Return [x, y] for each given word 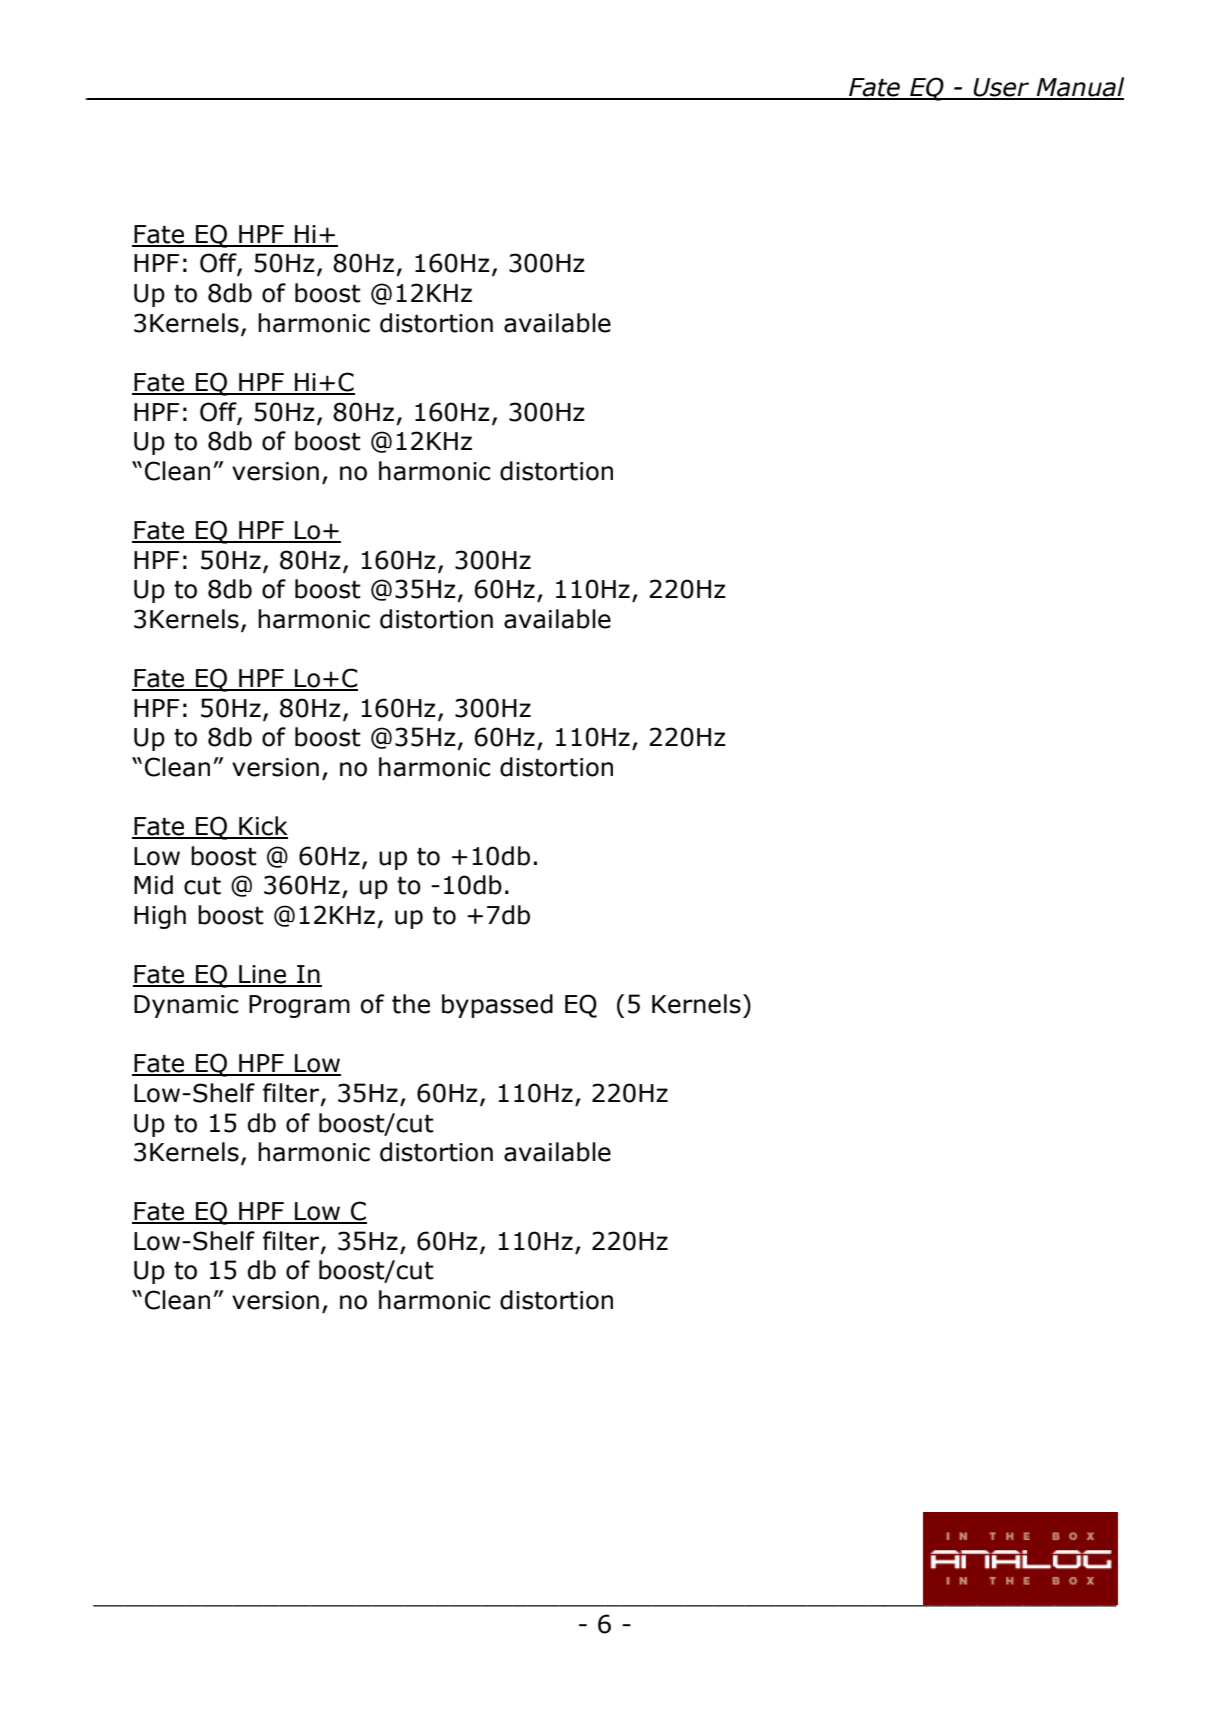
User [1001, 88]
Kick [262, 827]
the [411, 1004]
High [160, 917]
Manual [1079, 88]
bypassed [497, 1006]
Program [299, 1006]
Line [262, 975]
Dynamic [186, 1006]
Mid [153, 885]
